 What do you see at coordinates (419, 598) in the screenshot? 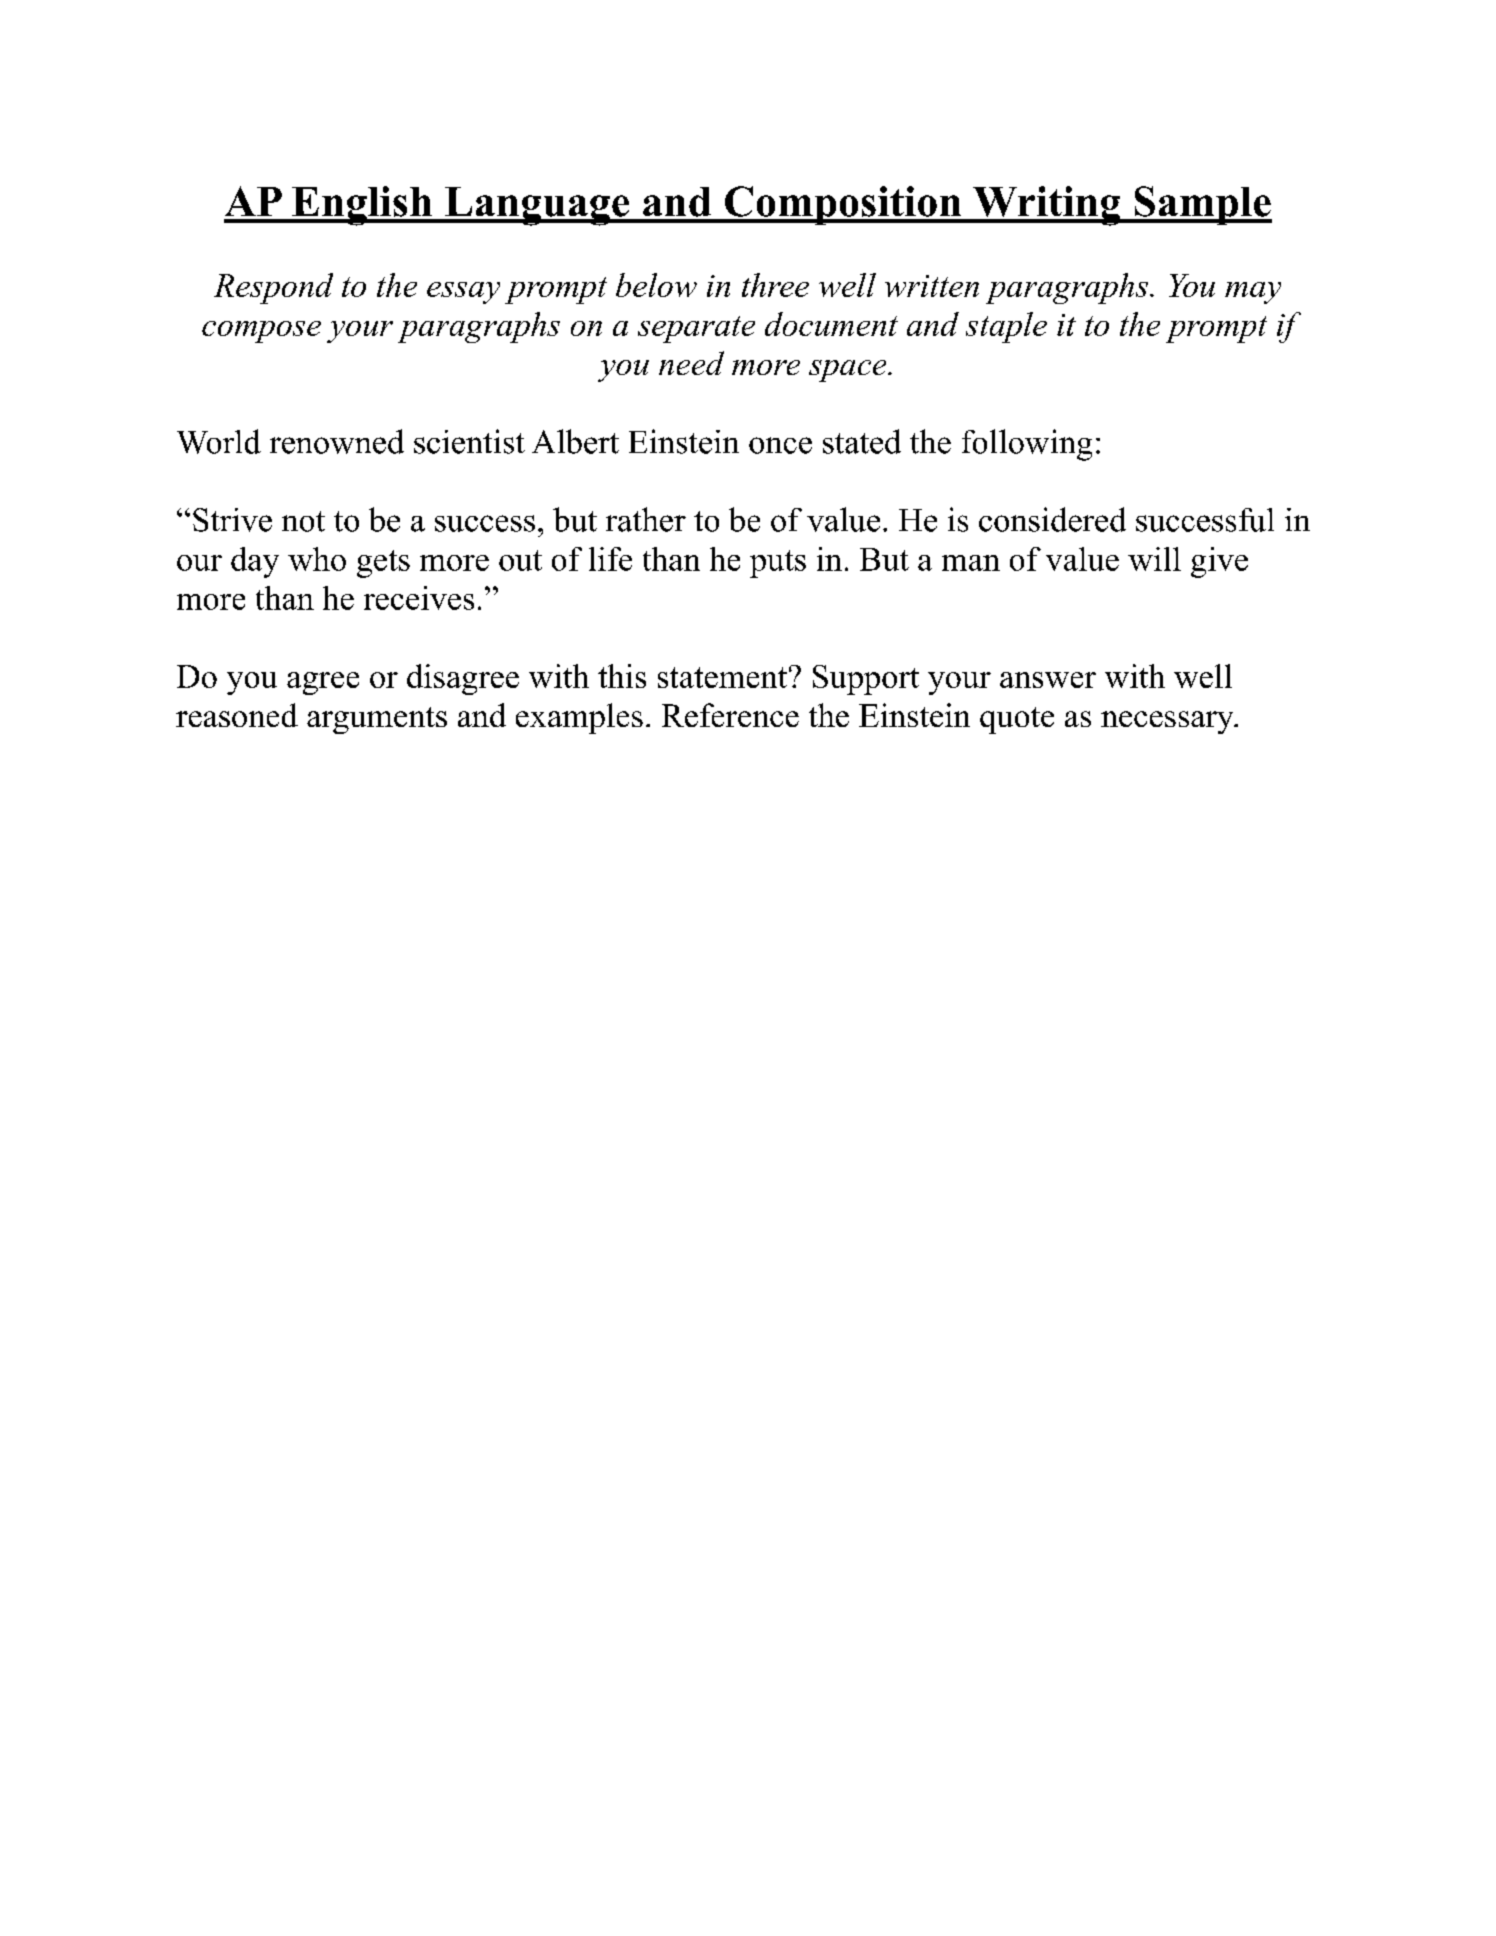
I see `receives` at bounding box center [419, 598].
